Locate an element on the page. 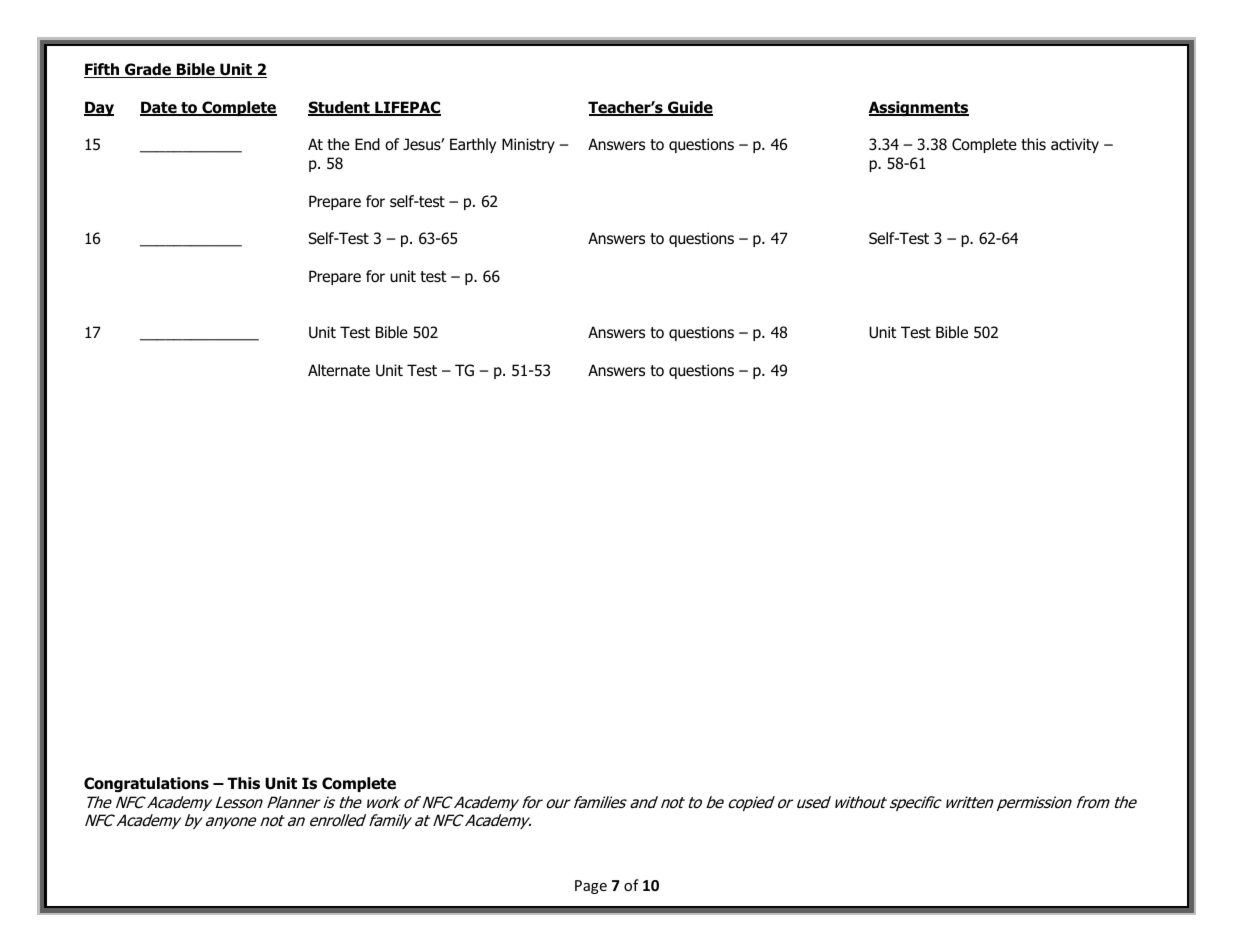 Image resolution: width=1233 pixels, height=952 pixels. Page is located at coordinates (591, 887).
